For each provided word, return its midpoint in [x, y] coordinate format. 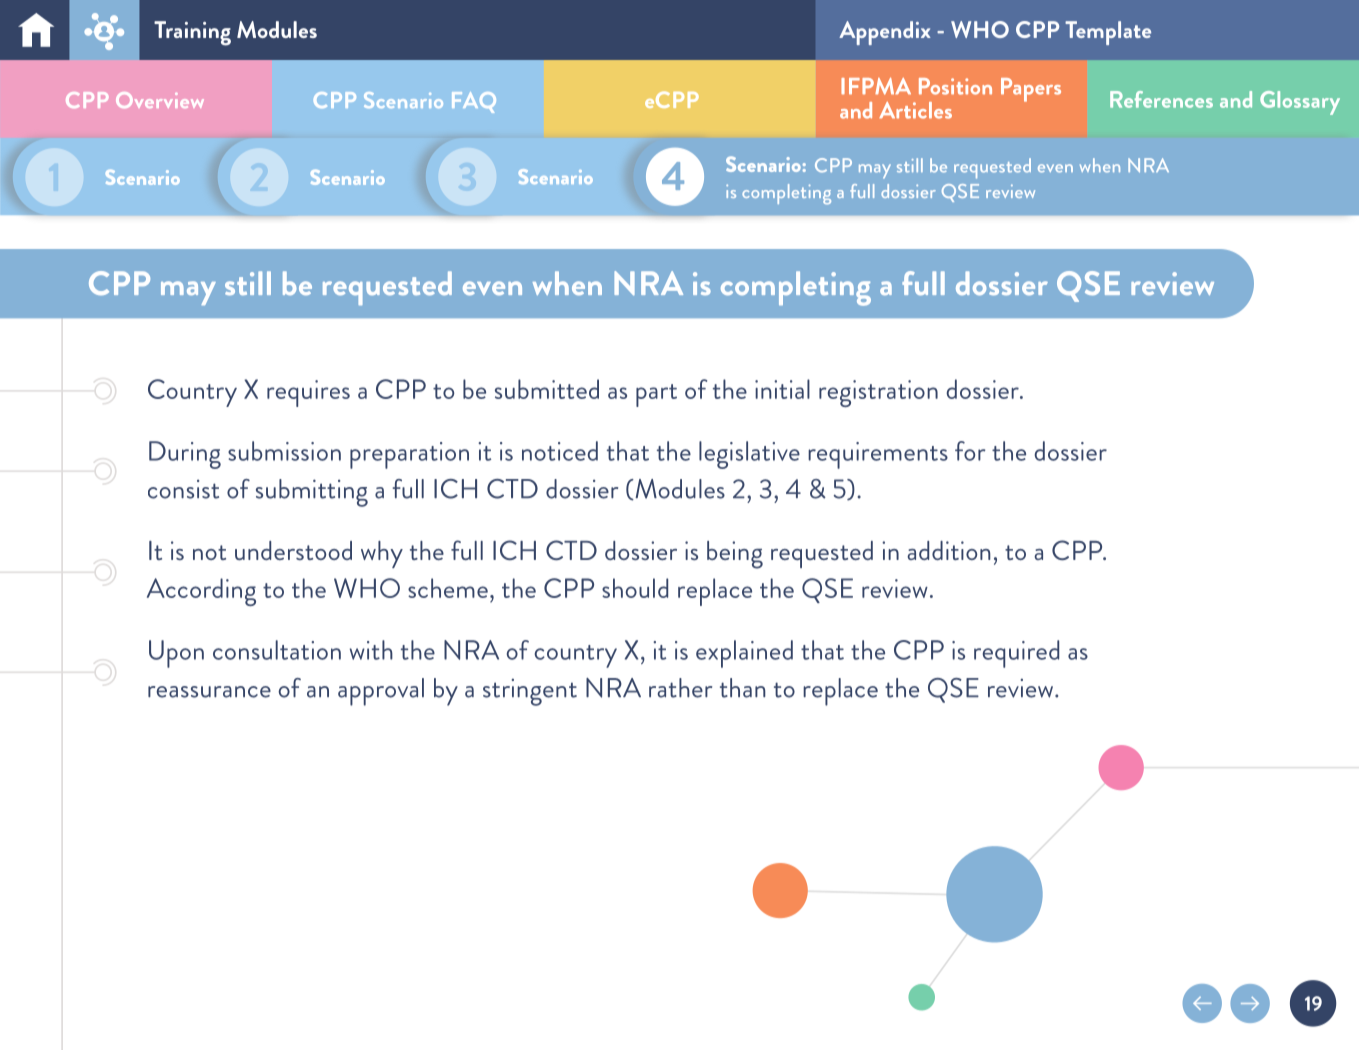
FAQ [474, 102]
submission [284, 451]
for [970, 451]
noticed [560, 451]
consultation [277, 650]
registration [878, 393]
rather [680, 688]
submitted [547, 389]
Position [955, 86]
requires [308, 393]
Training [192, 33]
